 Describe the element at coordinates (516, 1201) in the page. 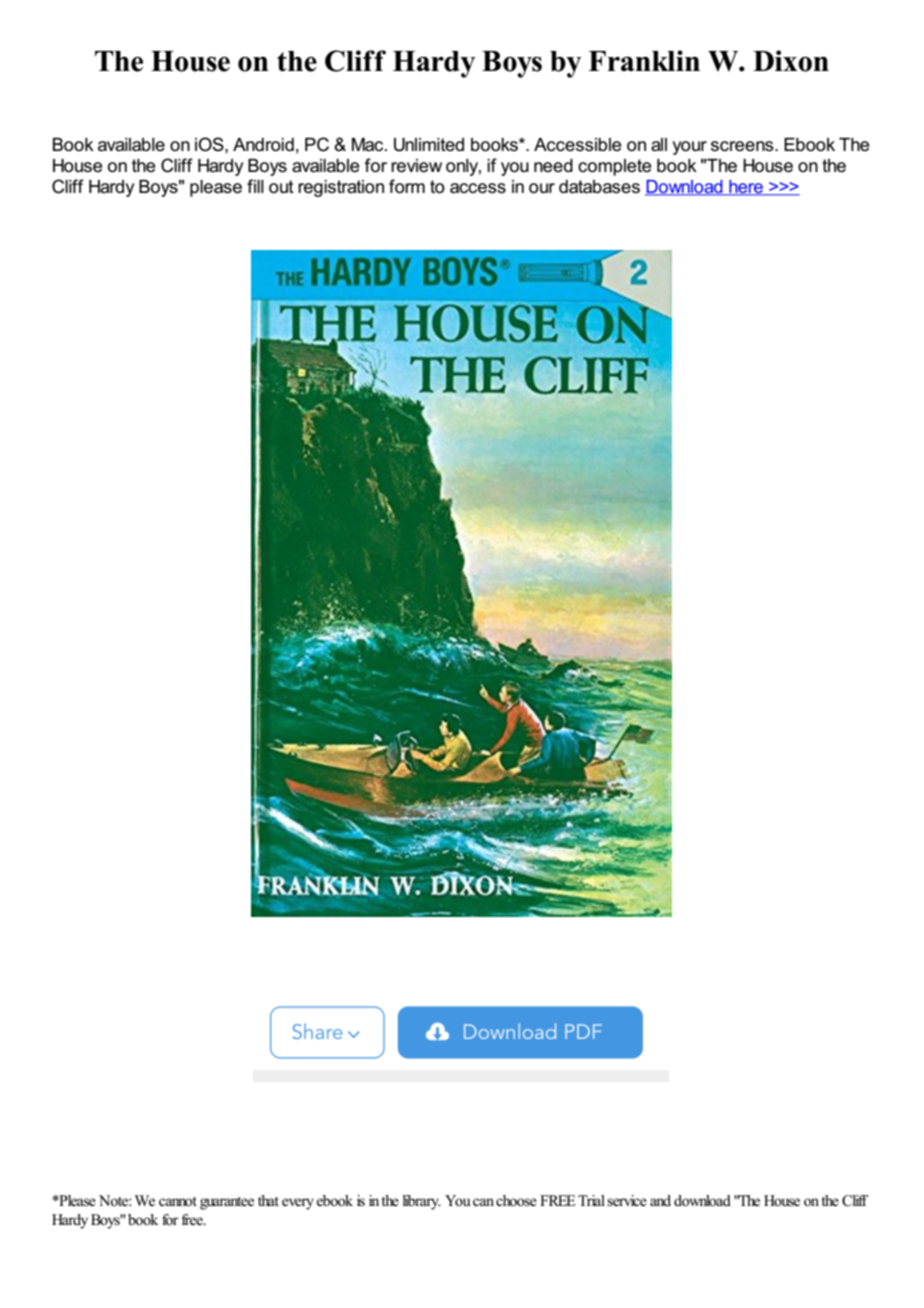

I see `choose` at that location.
